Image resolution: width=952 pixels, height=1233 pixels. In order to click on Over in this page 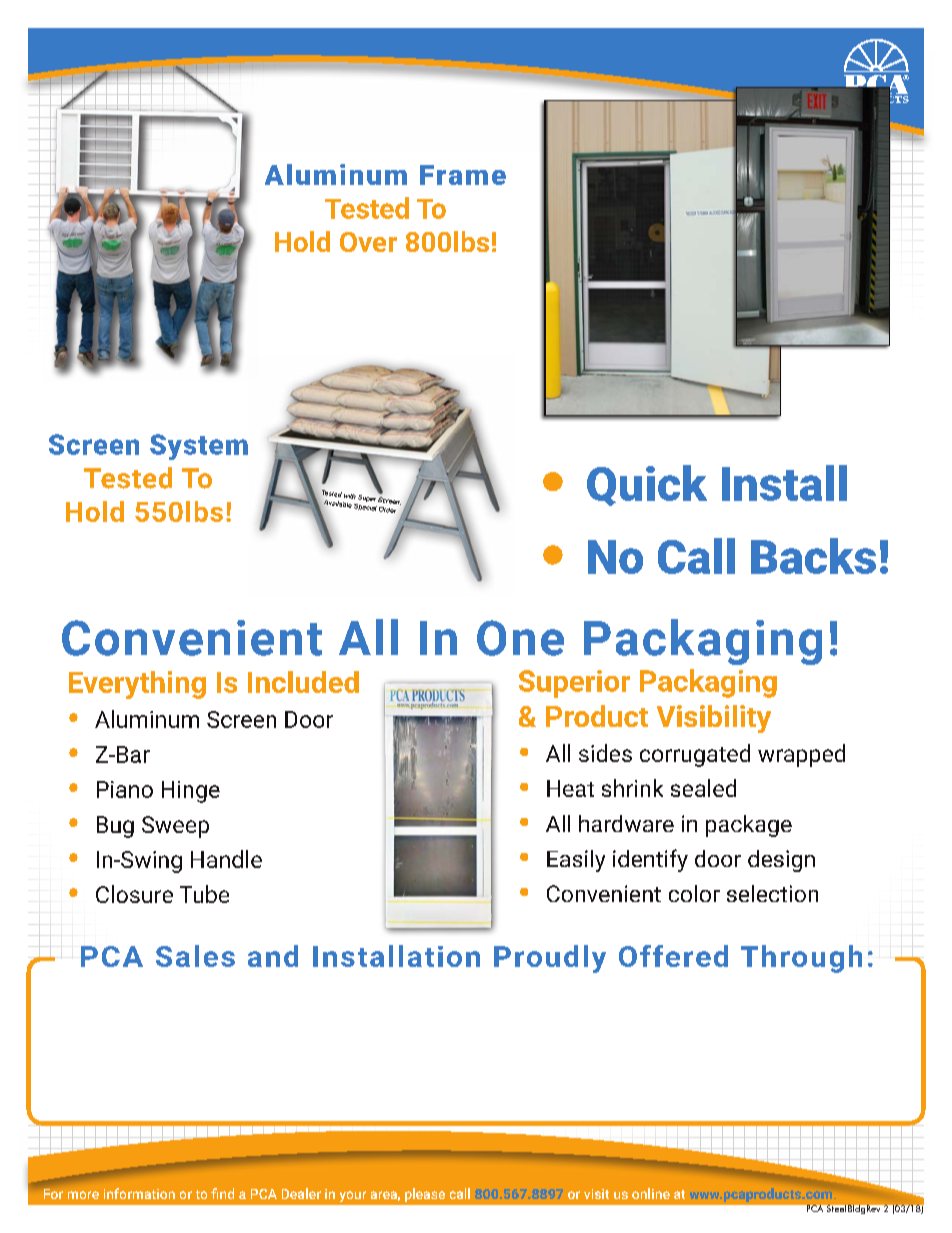, I will do `click(368, 242)`.
